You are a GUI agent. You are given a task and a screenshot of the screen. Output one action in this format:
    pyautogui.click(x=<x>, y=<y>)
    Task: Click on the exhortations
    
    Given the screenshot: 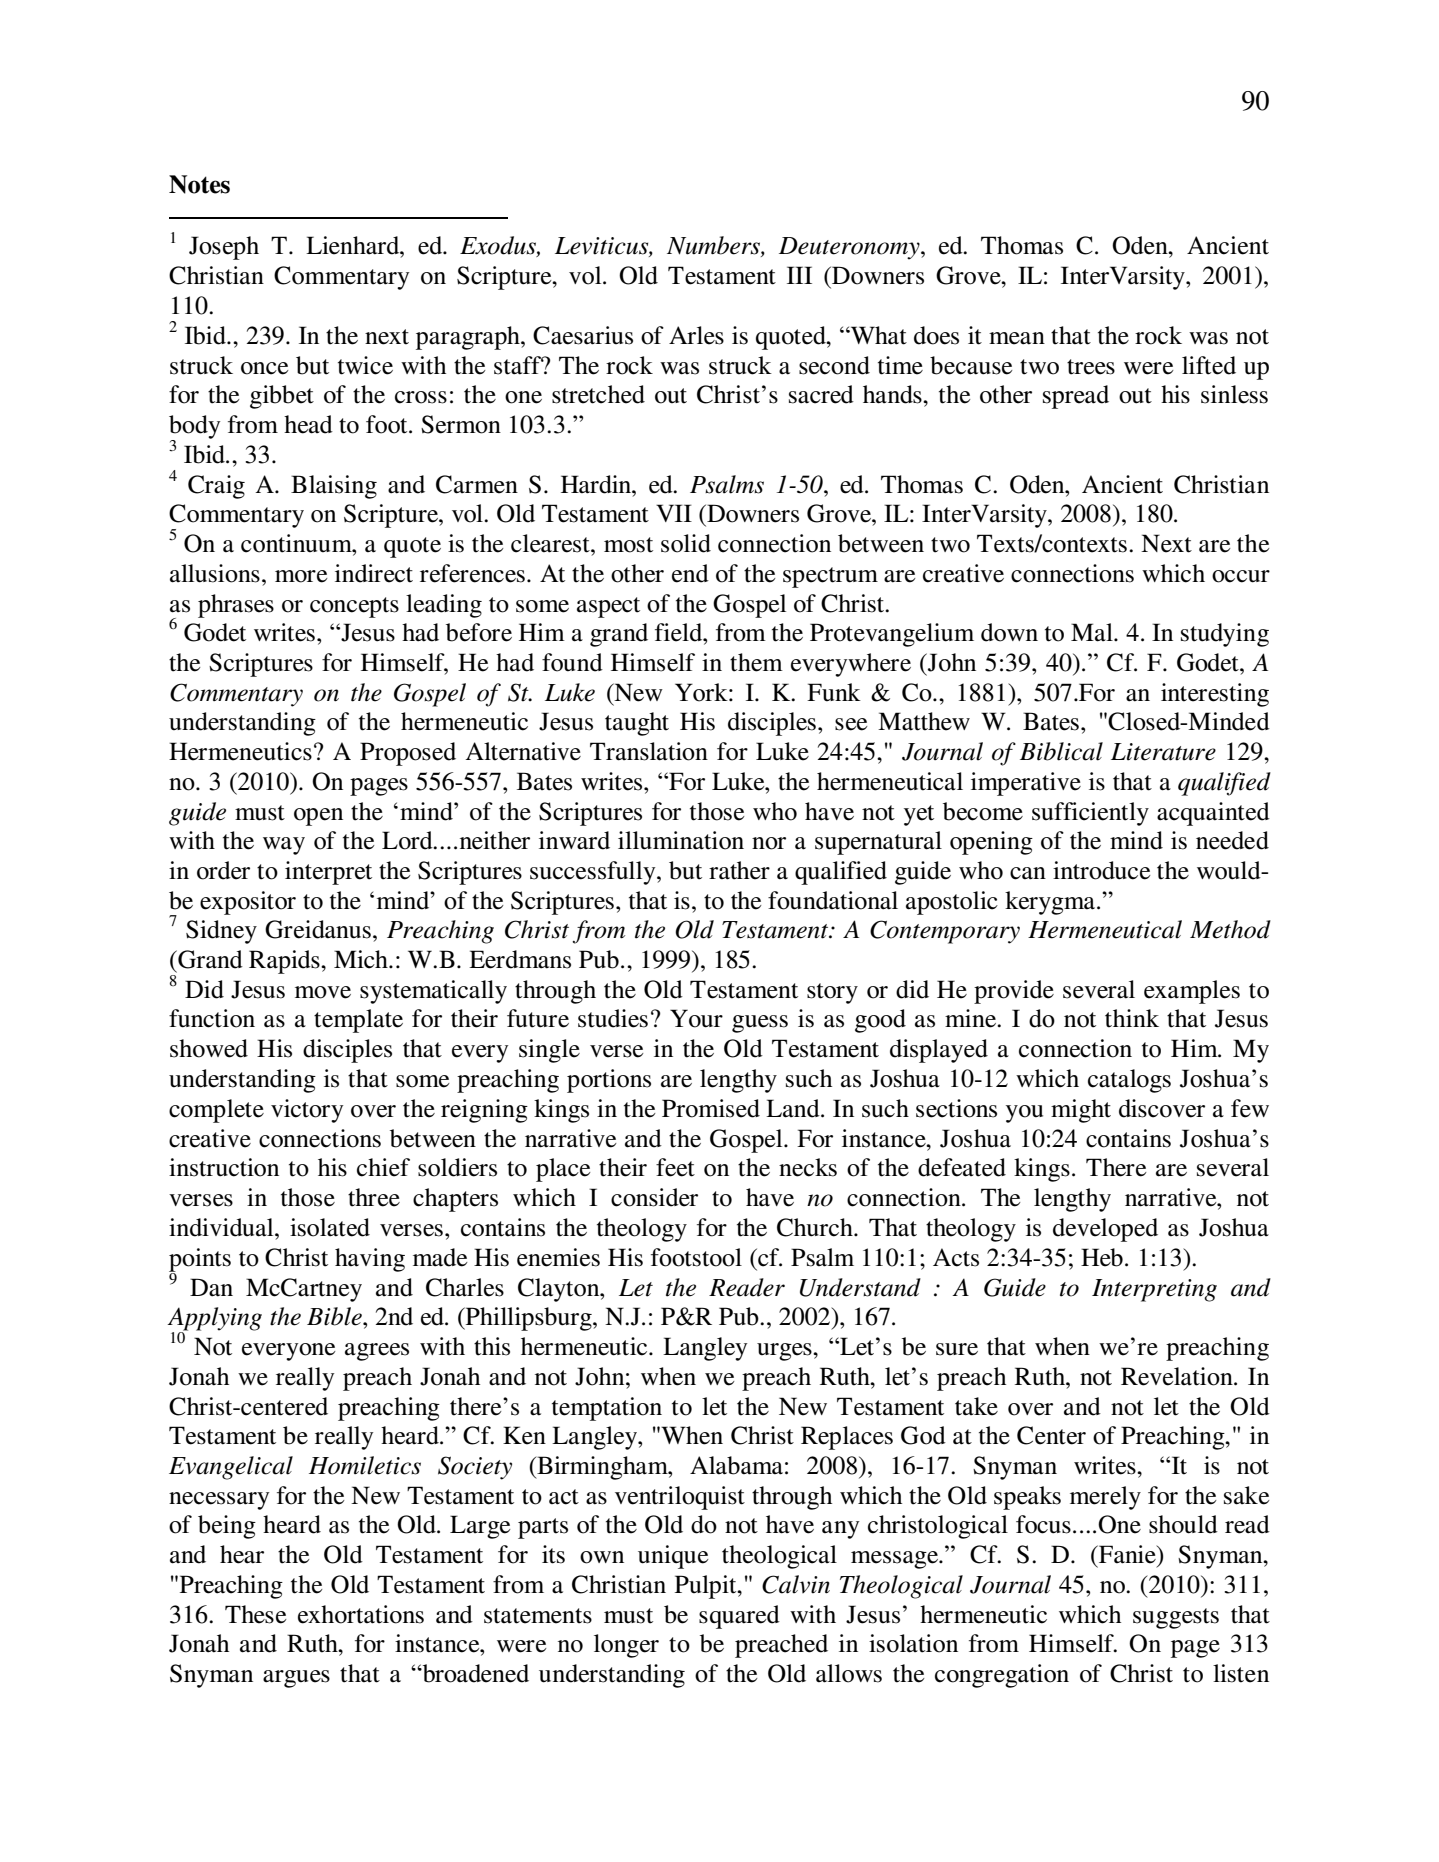 What is the action you would take?
    pyautogui.click(x=361, y=1614)
